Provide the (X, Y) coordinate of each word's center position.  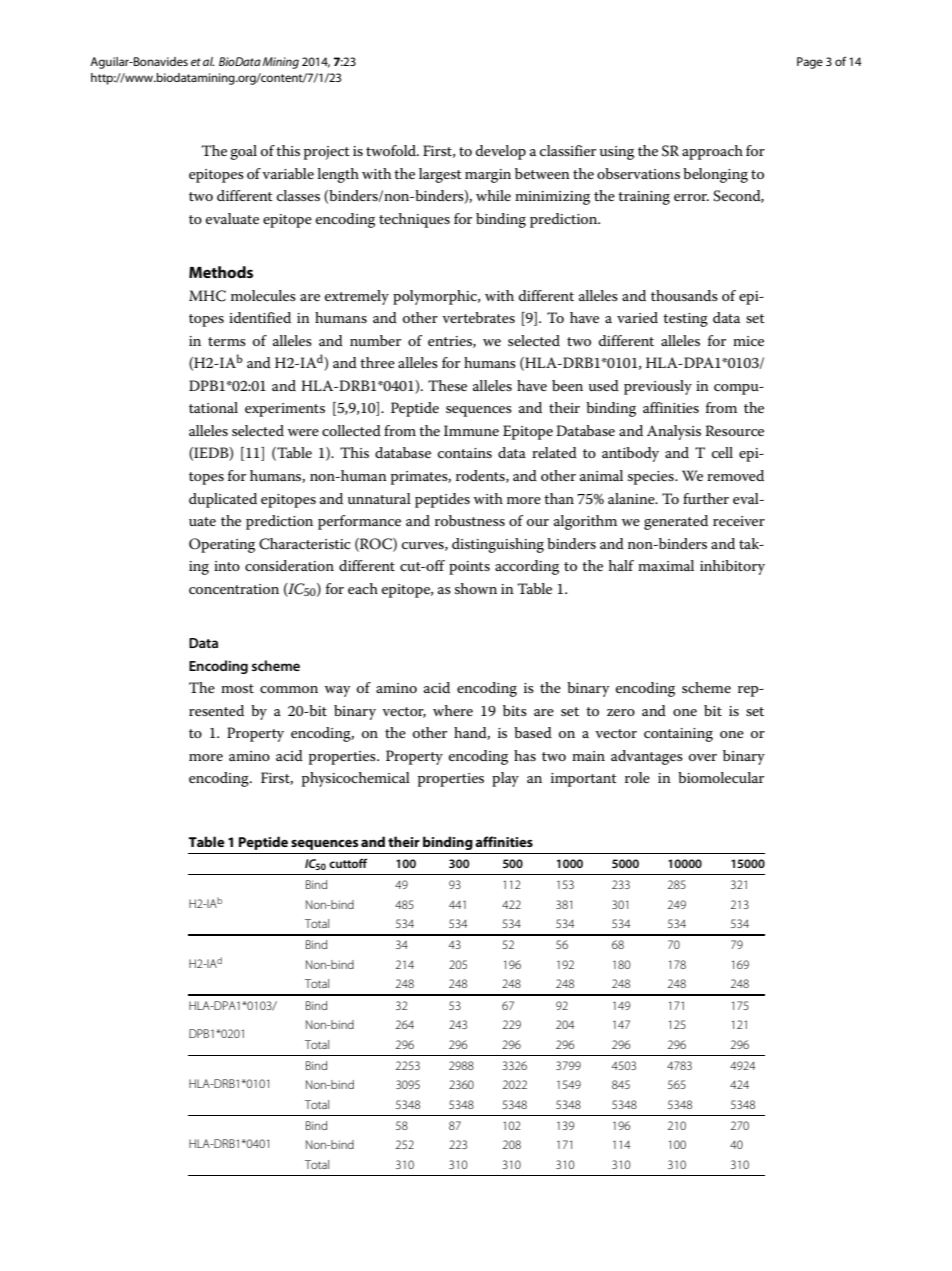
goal (243, 152)
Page (810, 63)
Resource (734, 430)
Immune (471, 430)
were (303, 432)
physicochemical (356, 779)
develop (501, 152)
